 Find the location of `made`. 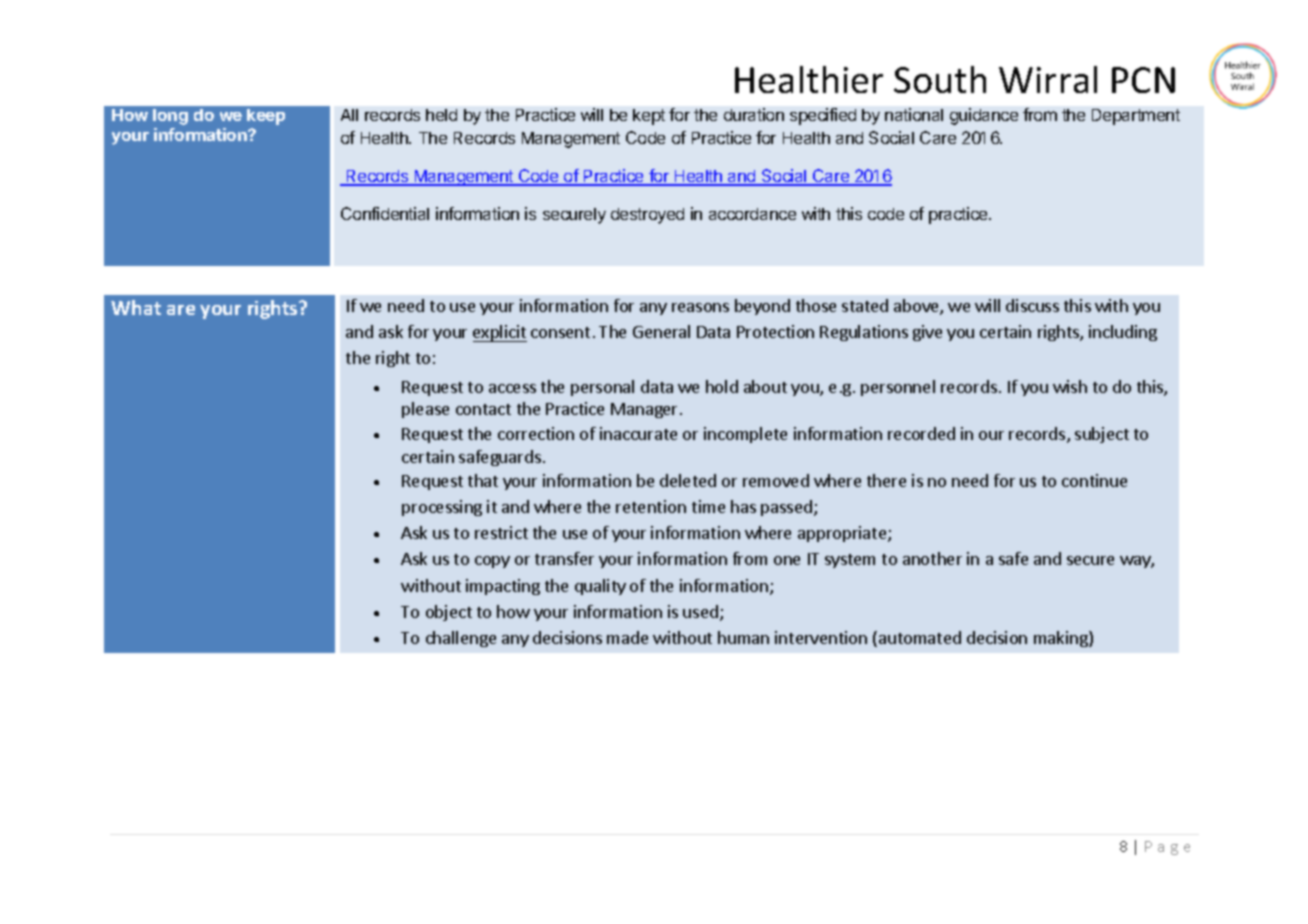

made is located at coordinates (627, 637).
